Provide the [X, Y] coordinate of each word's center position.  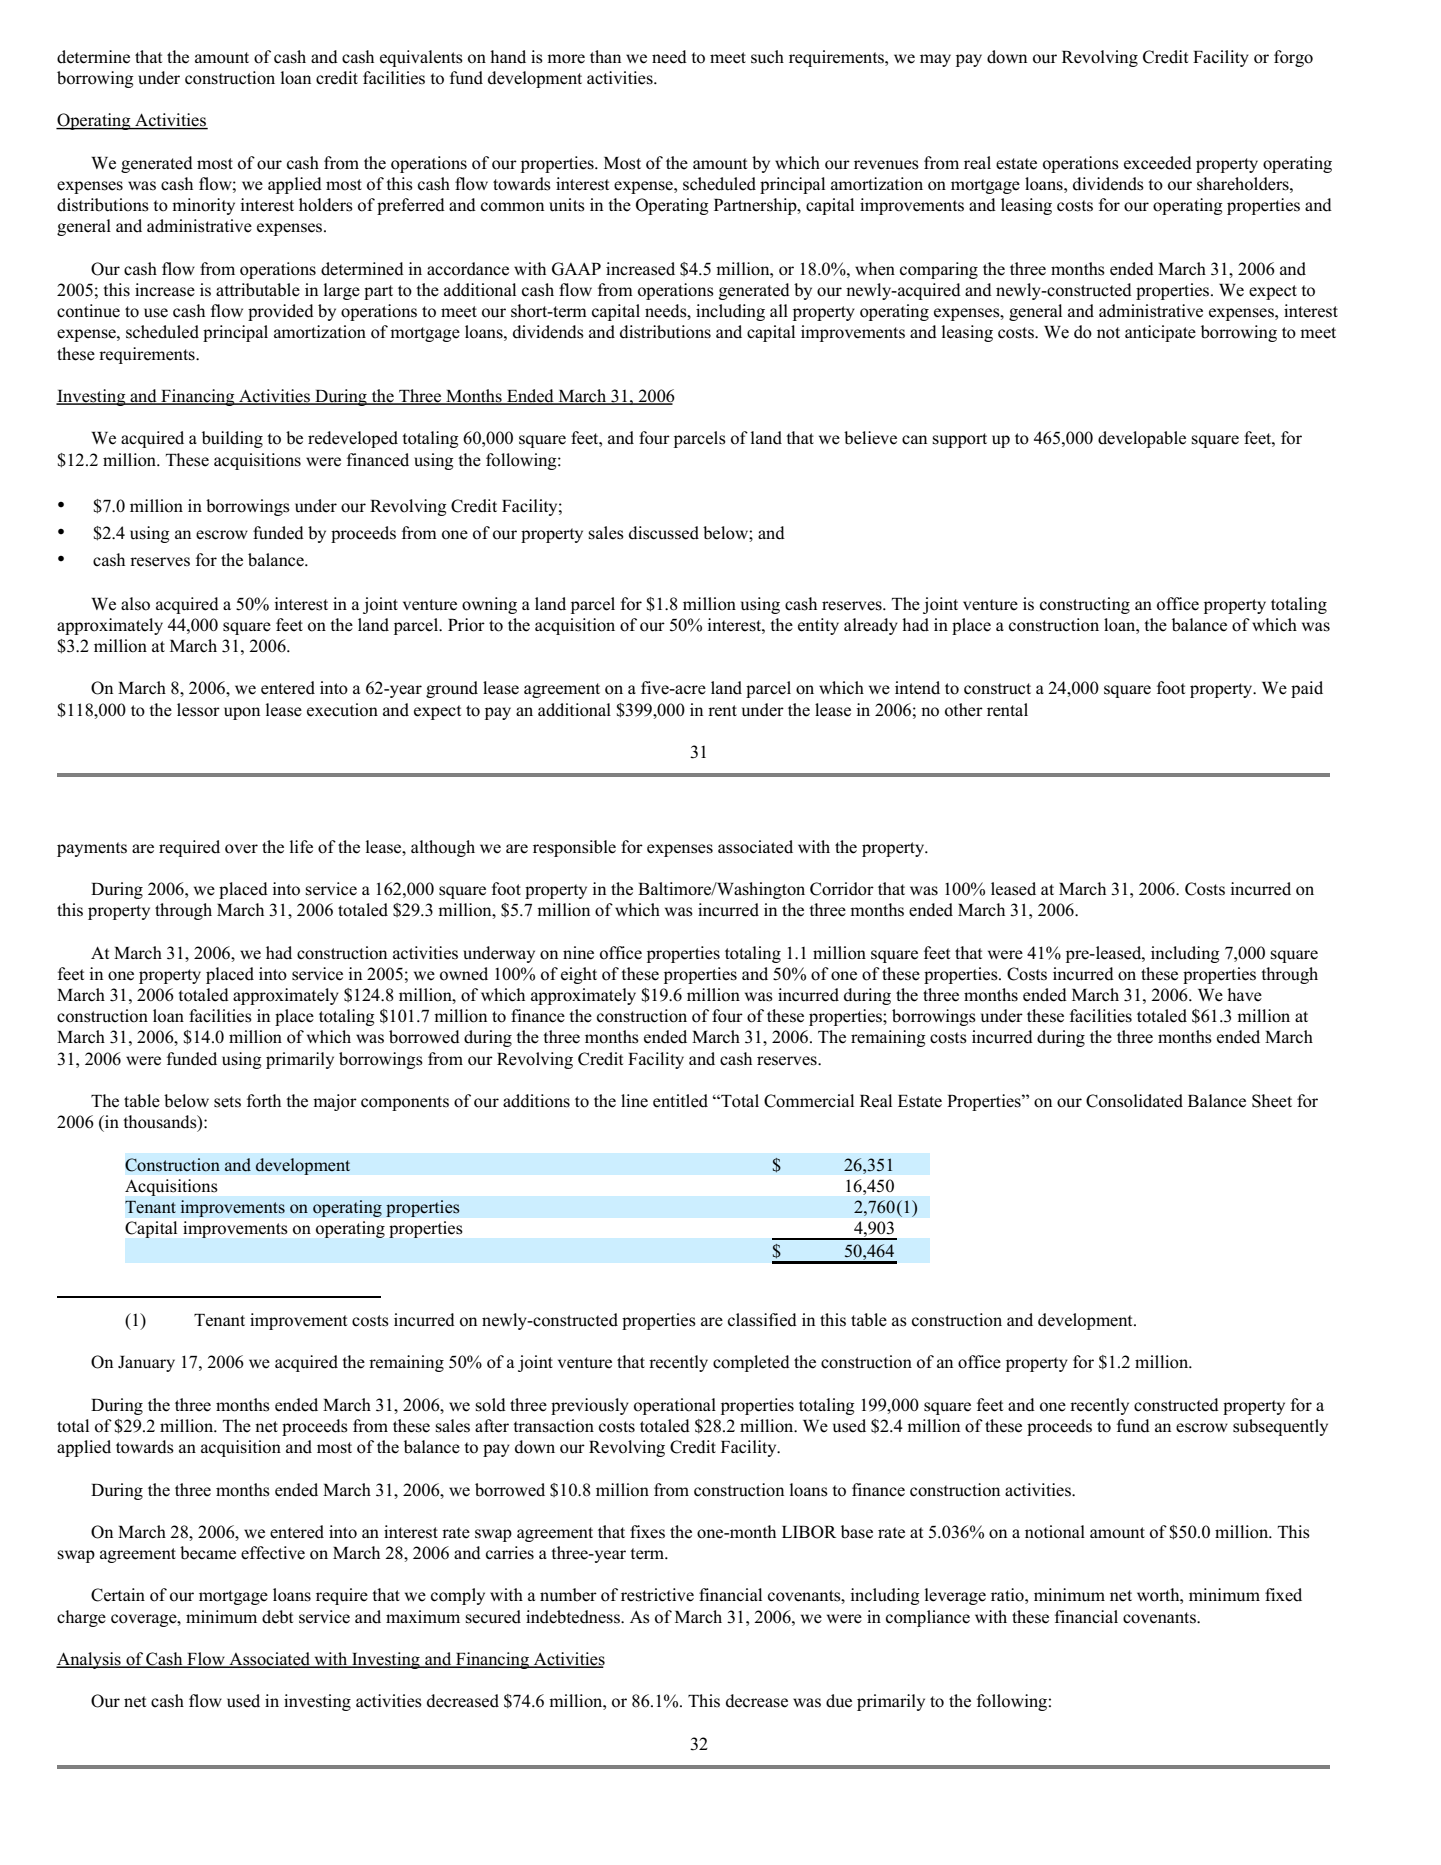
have [1244, 995]
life [301, 847]
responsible [574, 848]
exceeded [1158, 163]
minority [203, 206]
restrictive [657, 1595]
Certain [118, 1595]
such [767, 57]
